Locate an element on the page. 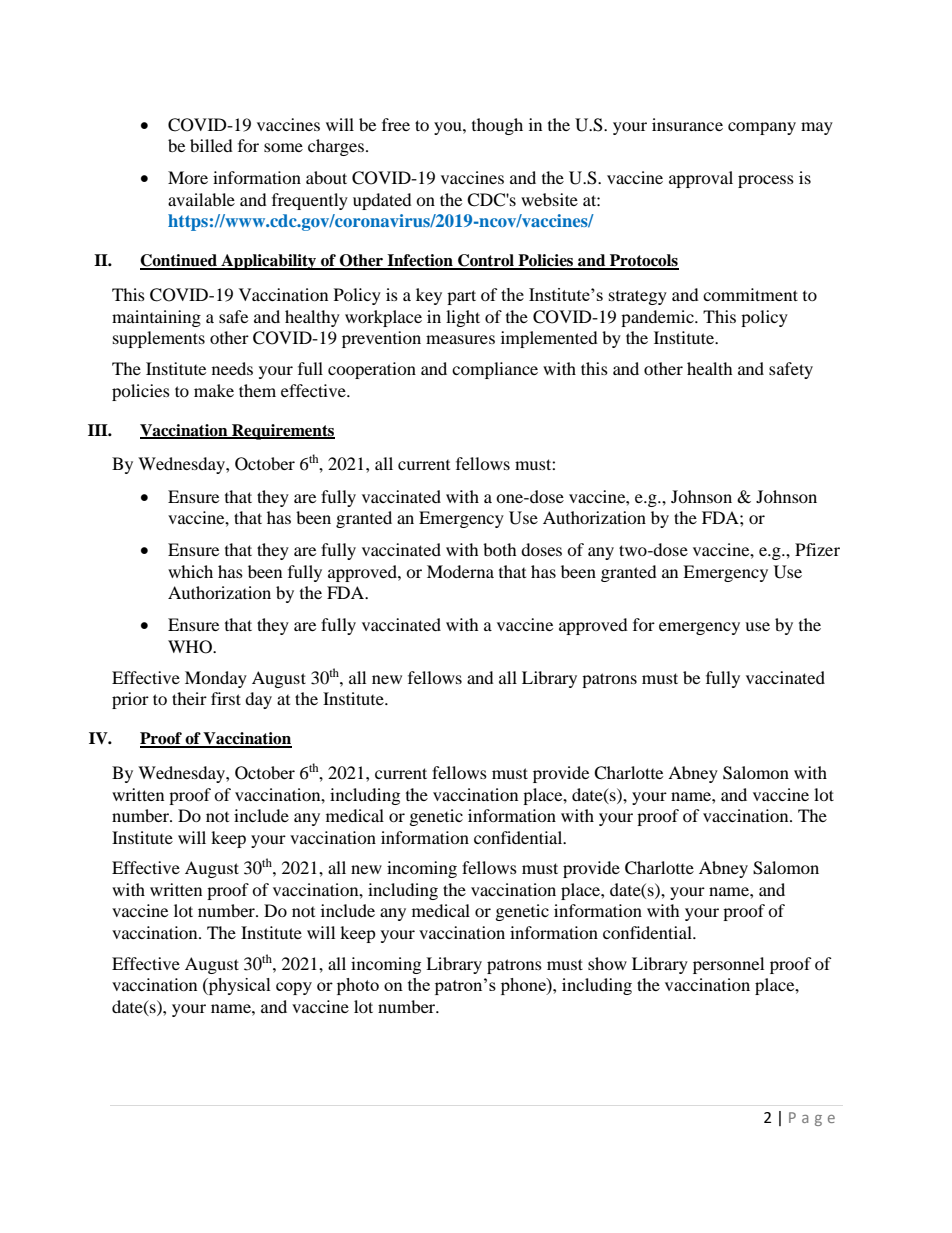 This document has height=1233, width=952. both is located at coordinates (500, 549).
